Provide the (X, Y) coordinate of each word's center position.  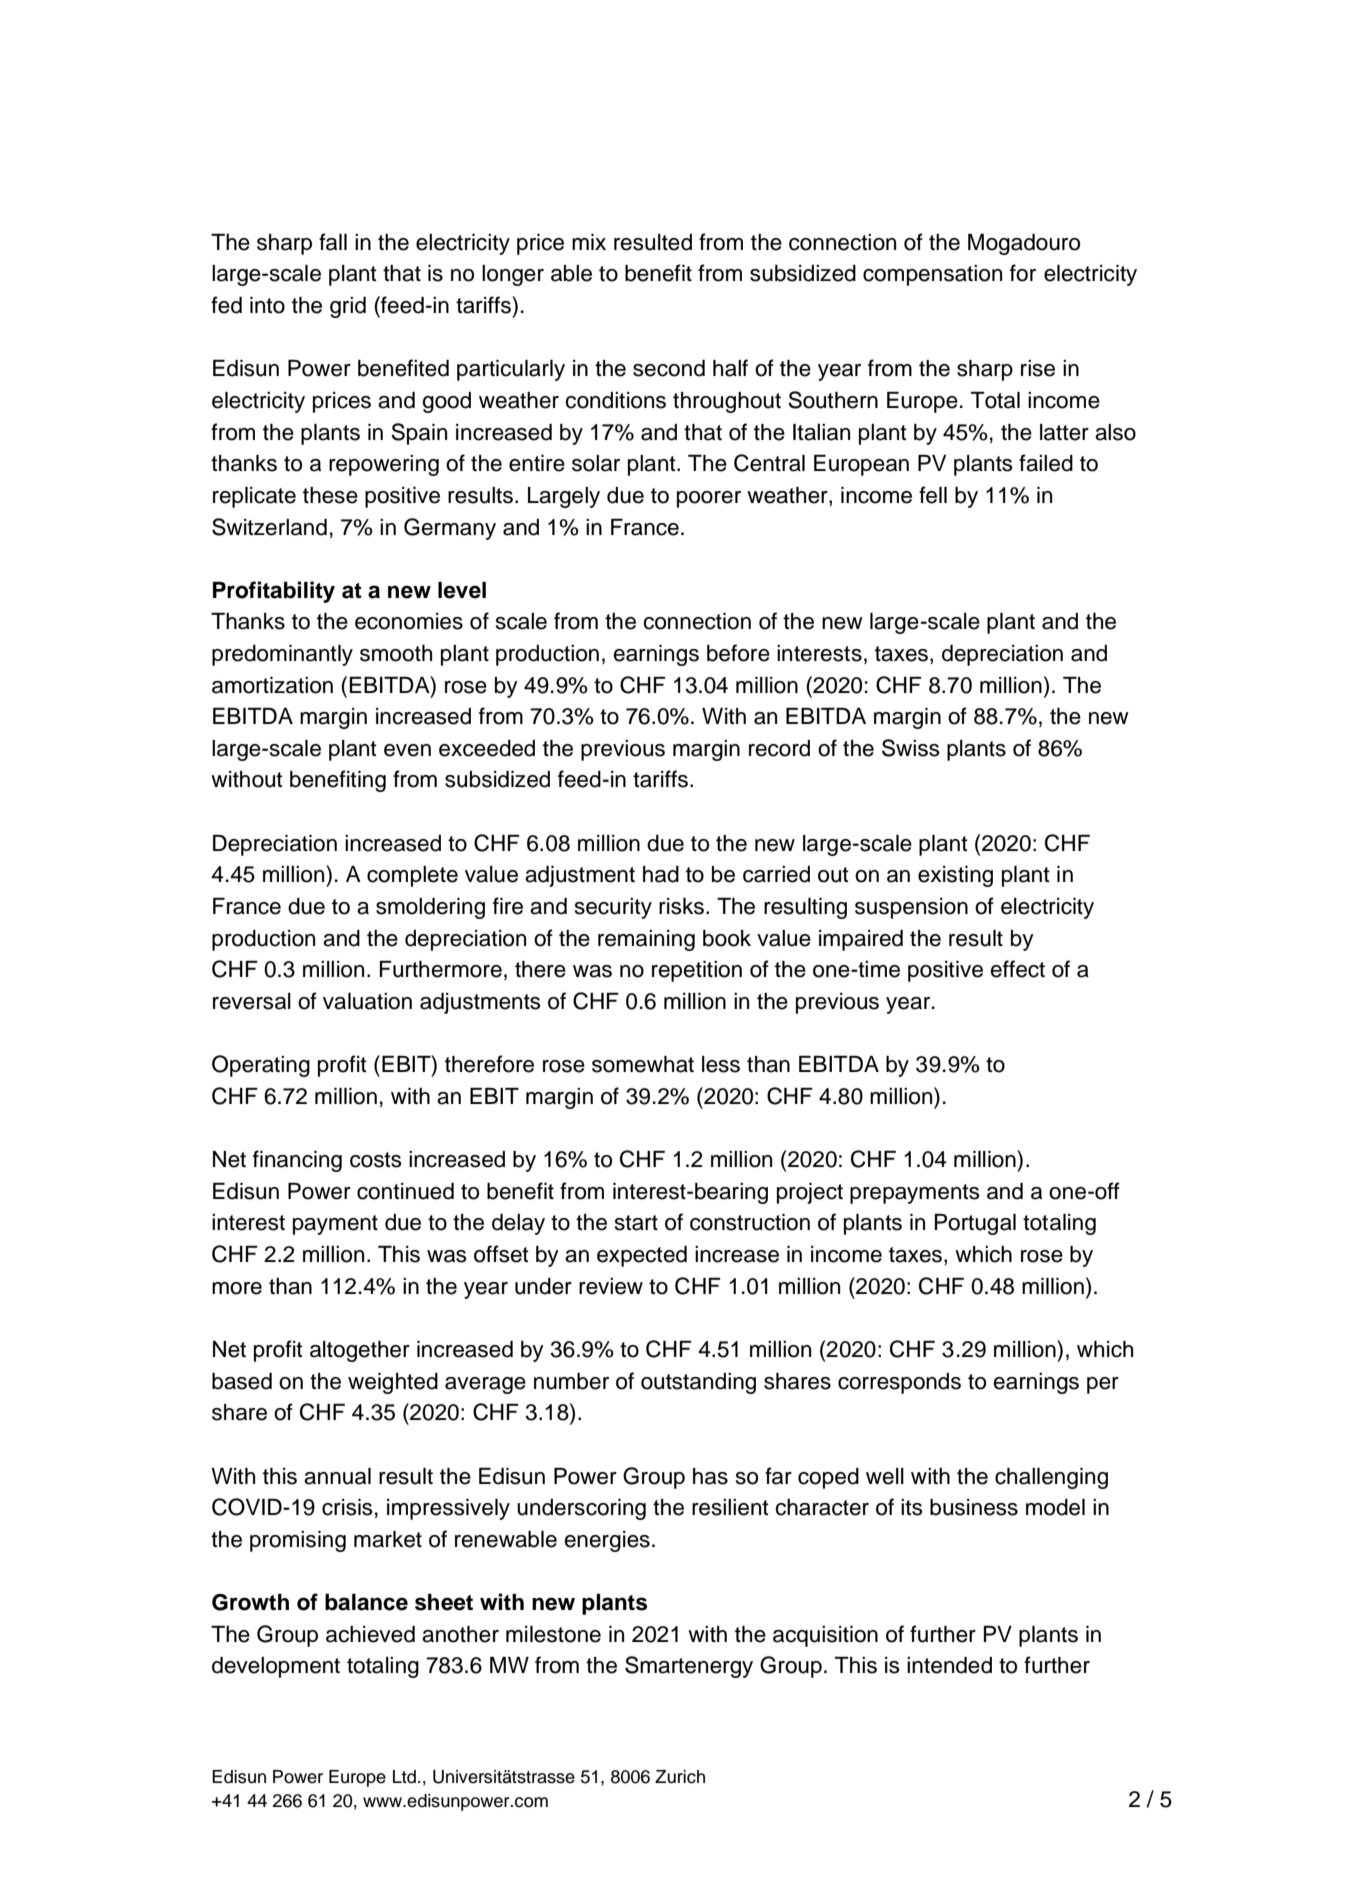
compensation (932, 275)
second (669, 368)
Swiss (911, 748)
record (779, 748)
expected (642, 1256)
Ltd (404, 1777)
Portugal (975, 1224)
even (407, 750)
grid (348, 307)
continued (405, 1191)
